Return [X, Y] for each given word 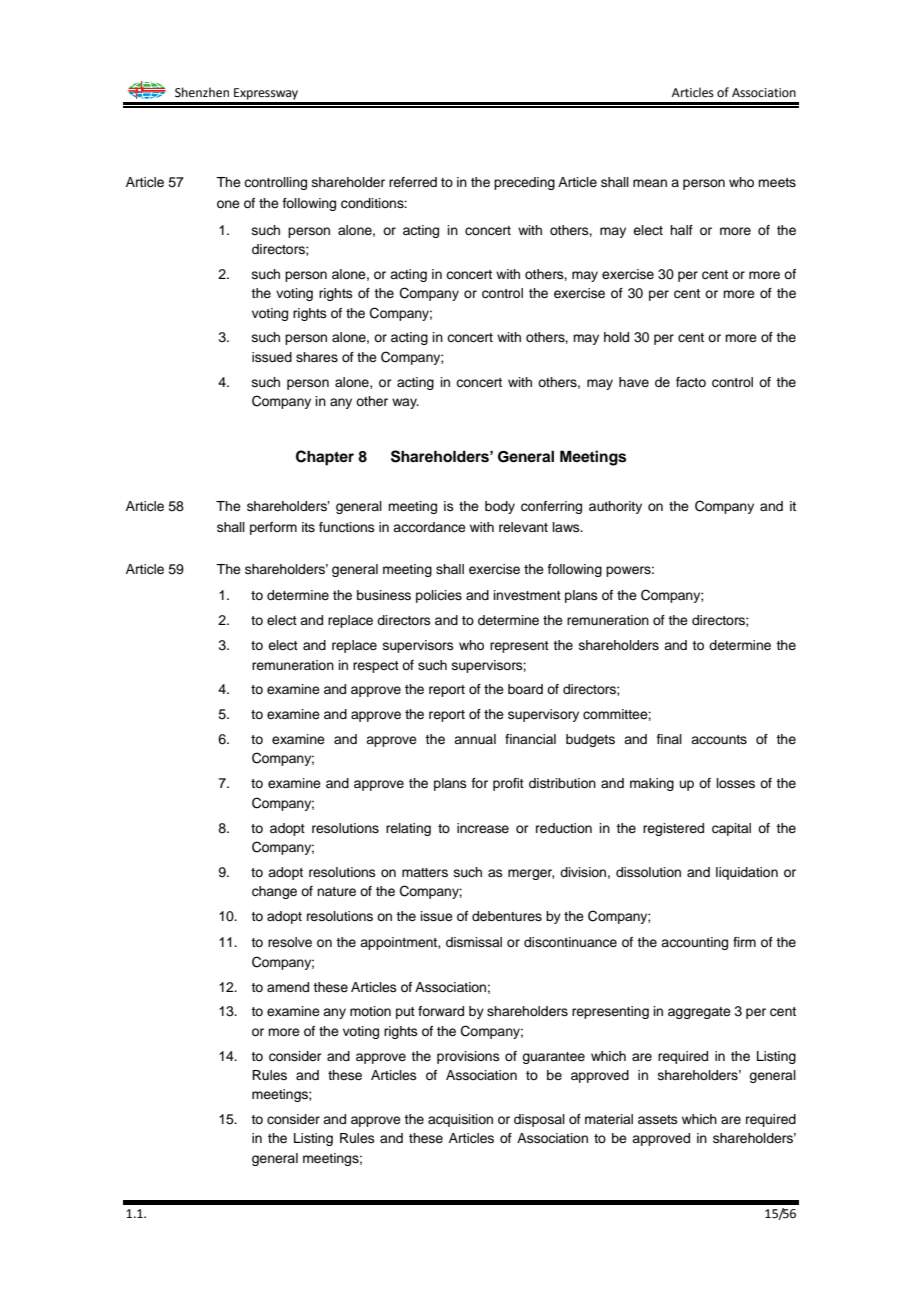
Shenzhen [202, 92]
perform [273, 528]
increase [483, 828]
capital [731, 829]
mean [650, 183]
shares [317, 357]
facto [691, 382]
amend [288, 987]
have [634, 382]
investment [527, 595]
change [274, 892]
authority [615, 507]
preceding [524, 183]
